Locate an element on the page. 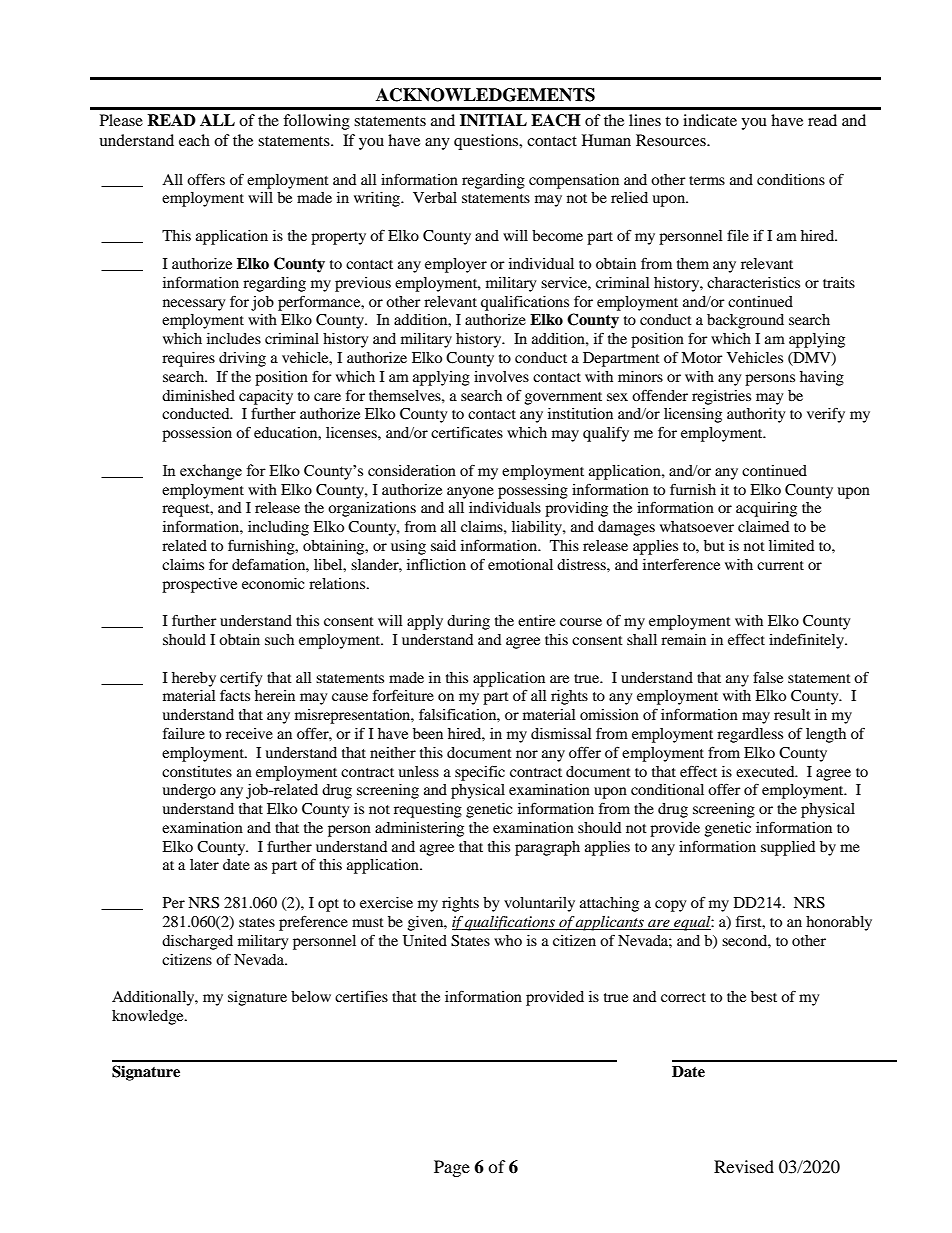 The height and width of the page is (1233, 952). below is located at coordinates (311, 996).
